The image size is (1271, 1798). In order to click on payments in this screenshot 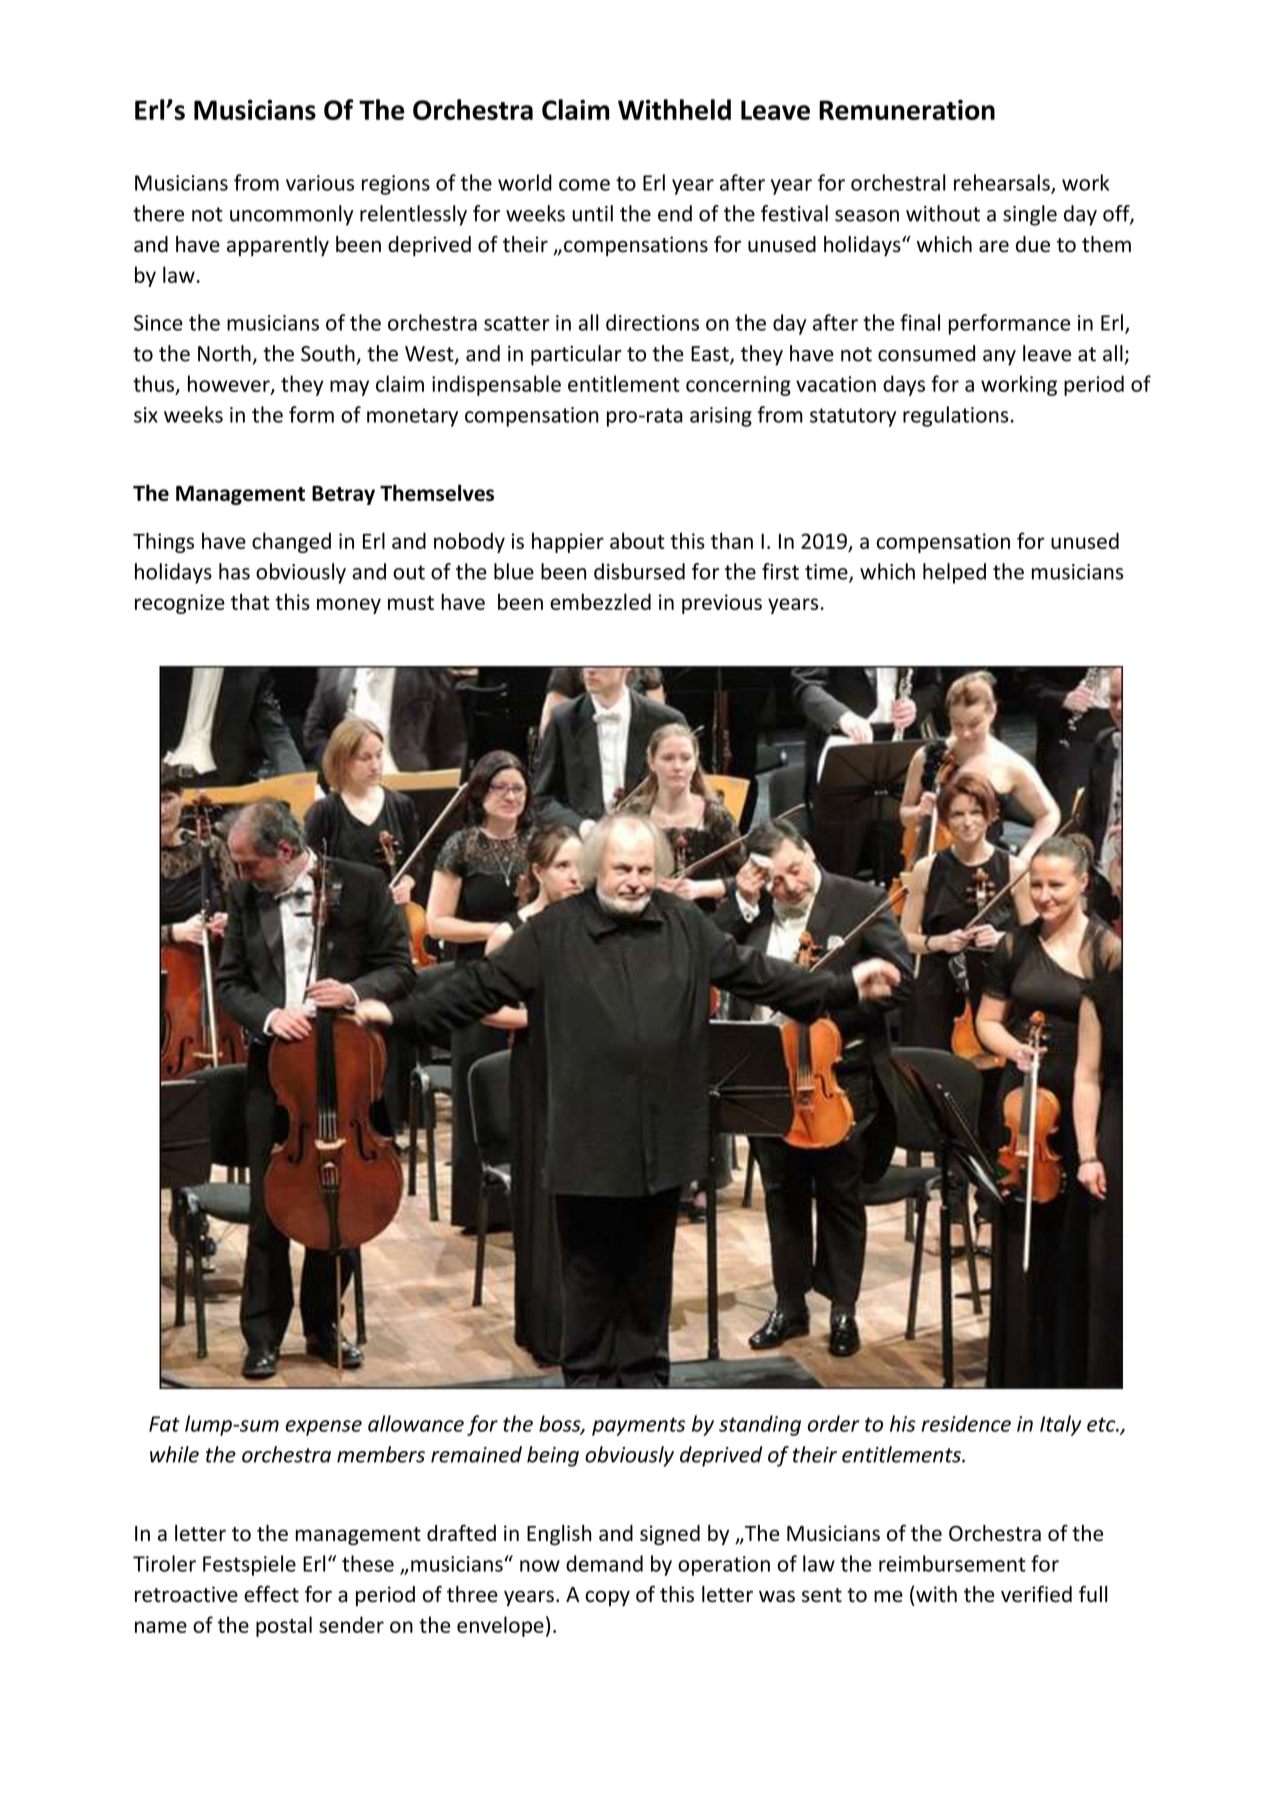, I will do `click(638, 1426)`.
